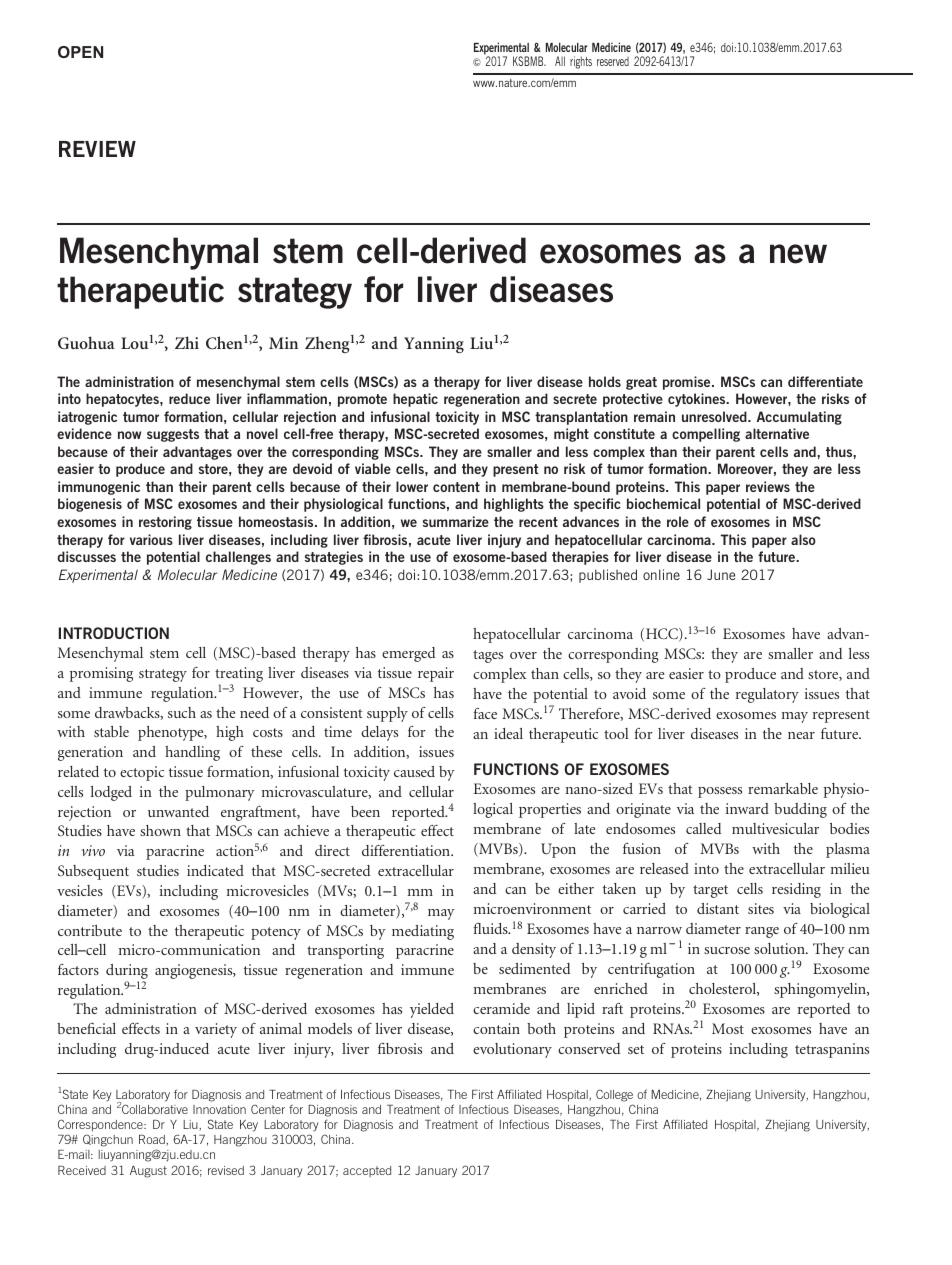 The height and width of the image is (1265, 952). Describe the element at coordinates (173, 435) in the image. I see `suggests` at that location.
